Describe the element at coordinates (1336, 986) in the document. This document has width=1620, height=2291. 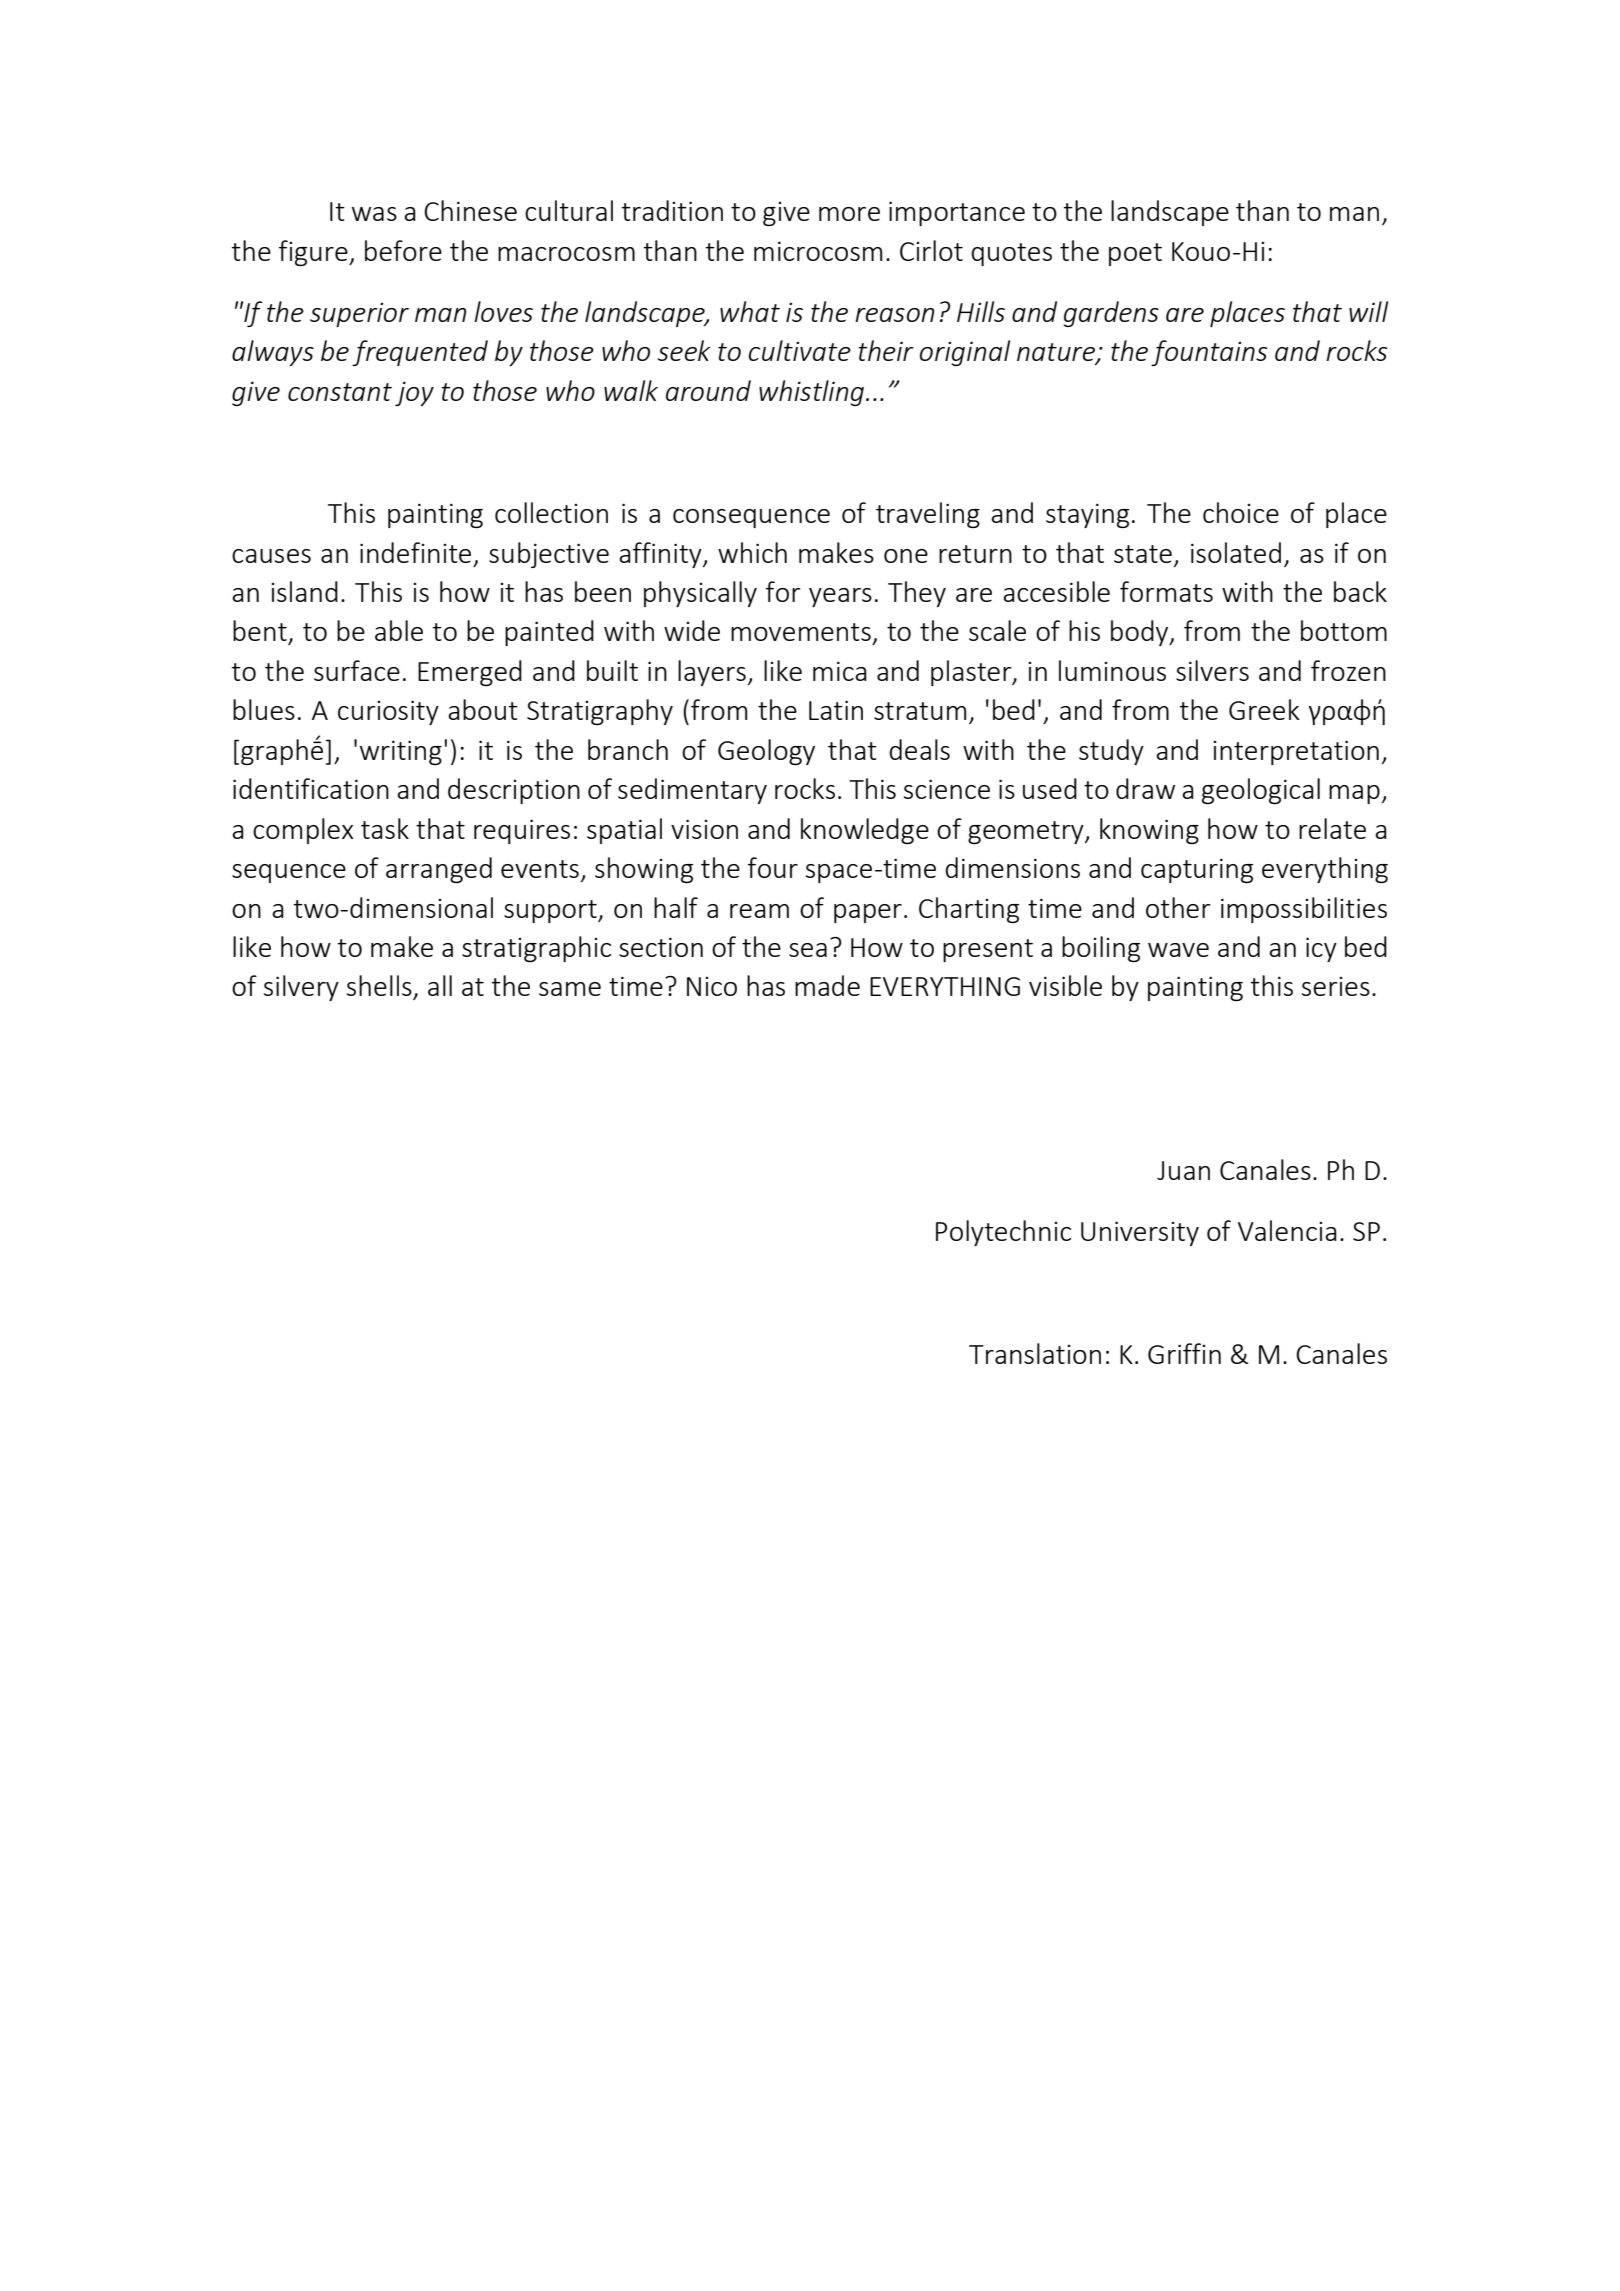
I see `series` at that location.
